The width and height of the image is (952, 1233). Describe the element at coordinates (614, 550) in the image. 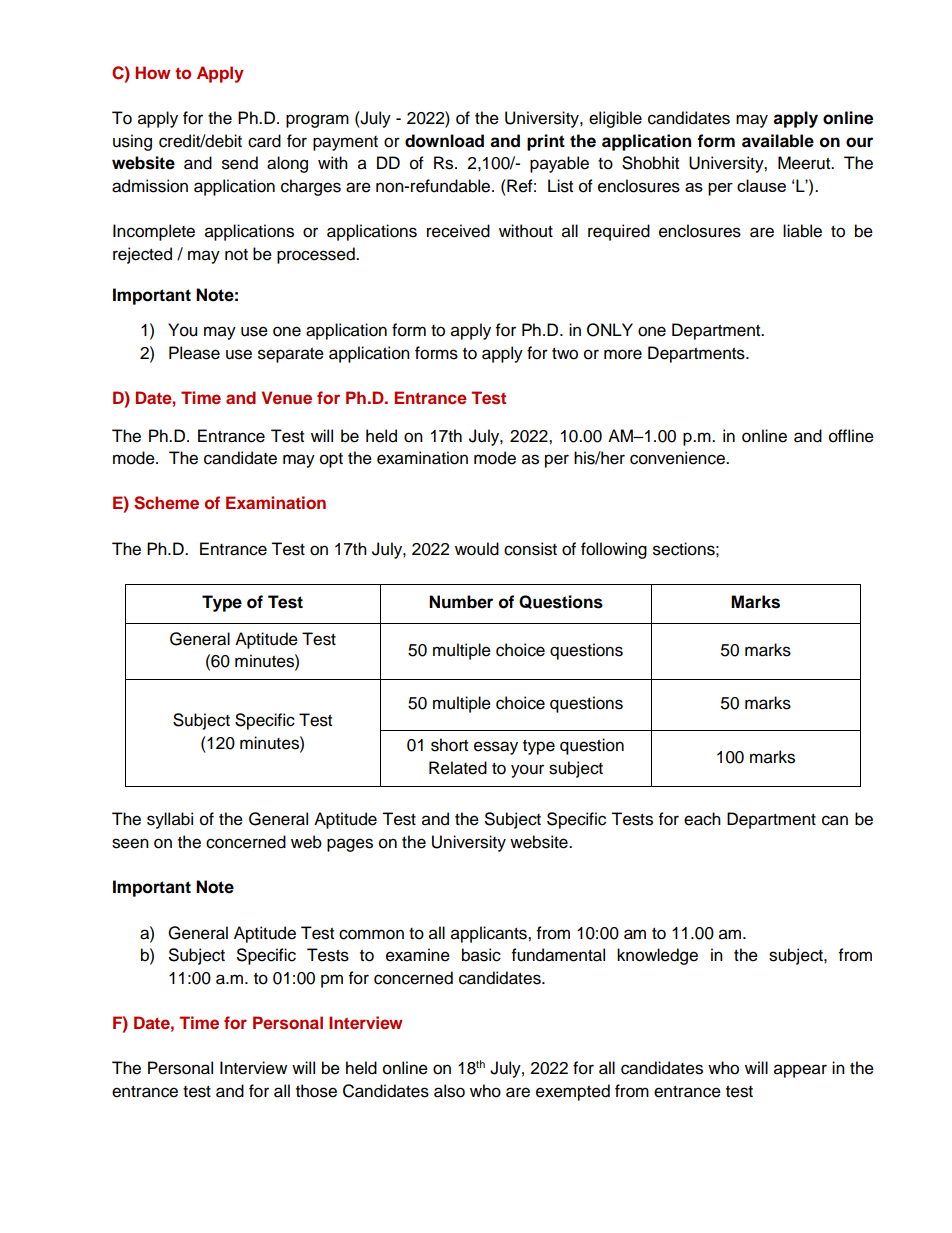

I see `following` at that location.
